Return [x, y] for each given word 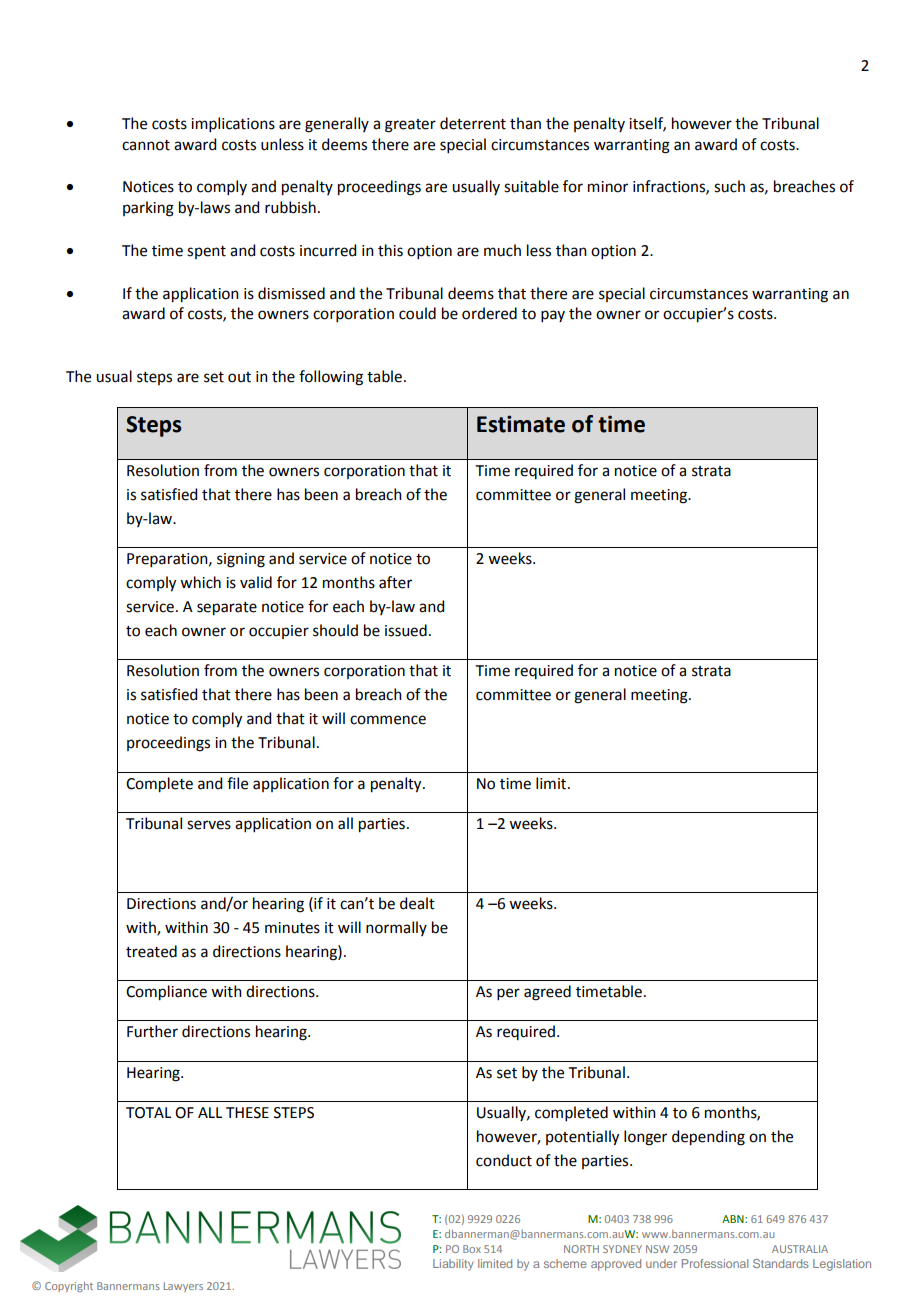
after [395, 582]
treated [151, 951]
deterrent [473, 123]
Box [472, 1249]
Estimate [521, 424]
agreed [547, 993]
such [729, 186]
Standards [781, 1263]
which [200, 582]
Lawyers [183, 1287]
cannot [146, 145]
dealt [417, 903]
